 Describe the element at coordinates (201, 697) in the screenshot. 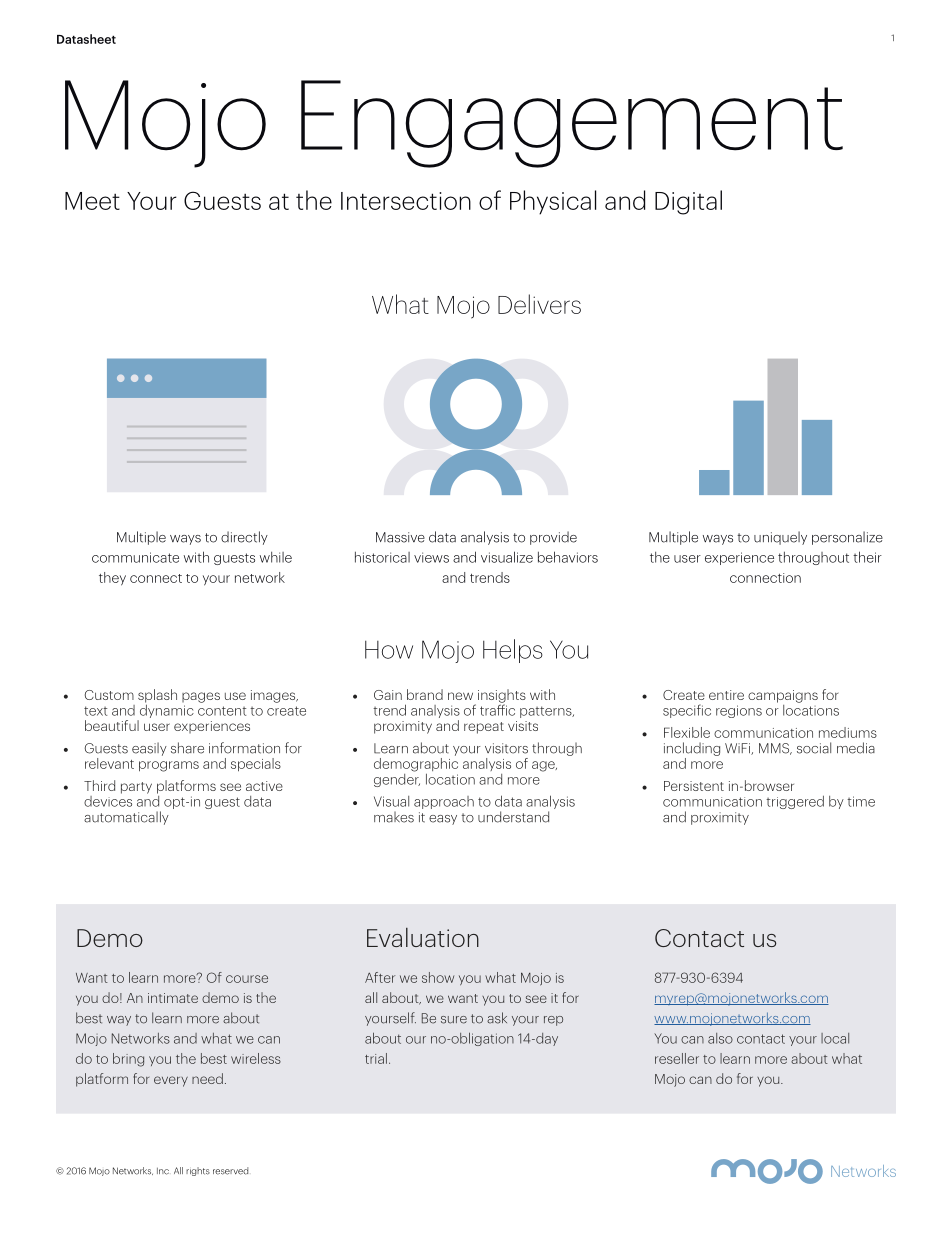

I see `pages` at that location.
